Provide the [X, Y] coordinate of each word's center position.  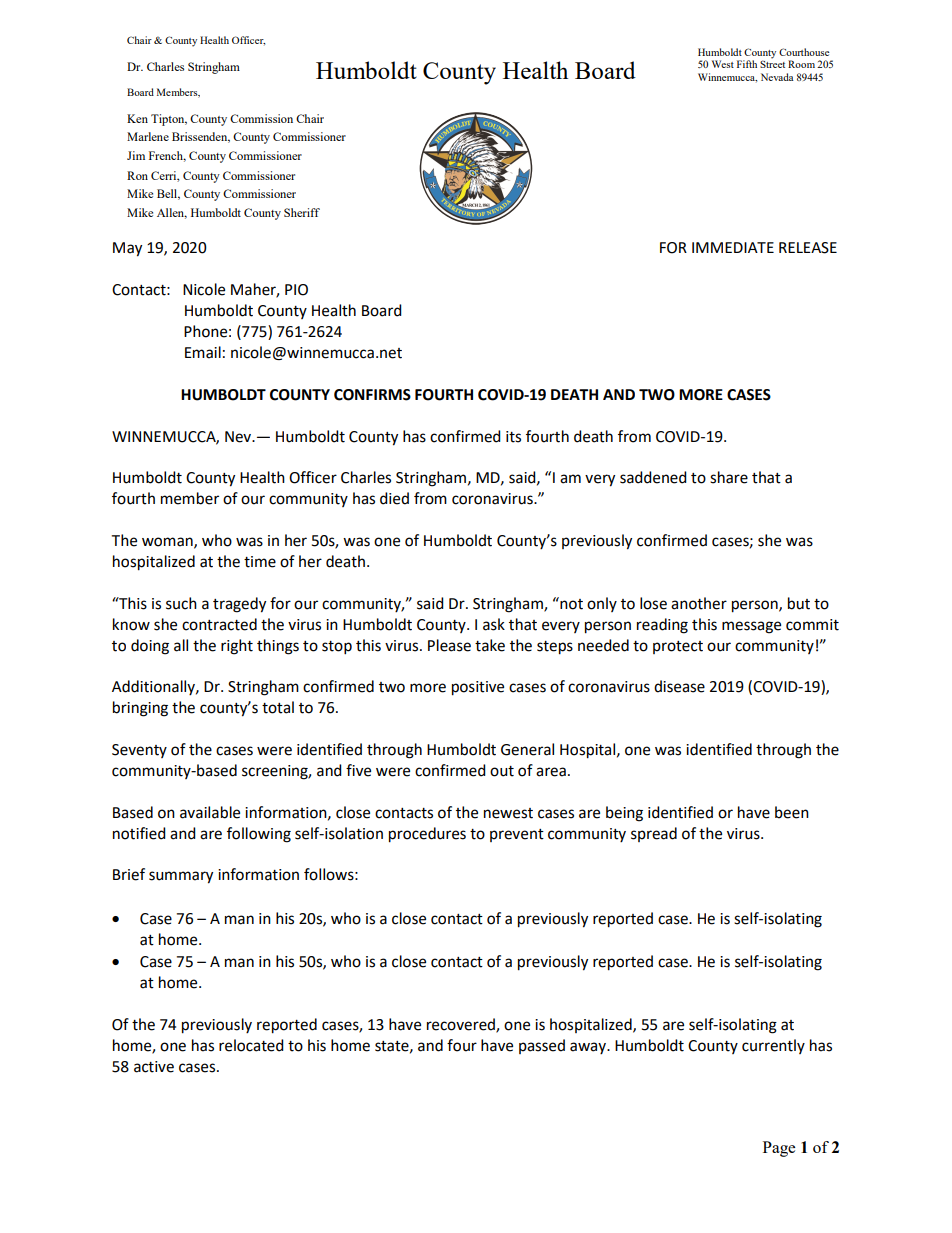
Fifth [747, 64]
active [154, 1067]
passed [542, 1046]
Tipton [169, 120]
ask [494, 624]
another [699, 603]
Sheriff [302, 212]
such [181, 603]
